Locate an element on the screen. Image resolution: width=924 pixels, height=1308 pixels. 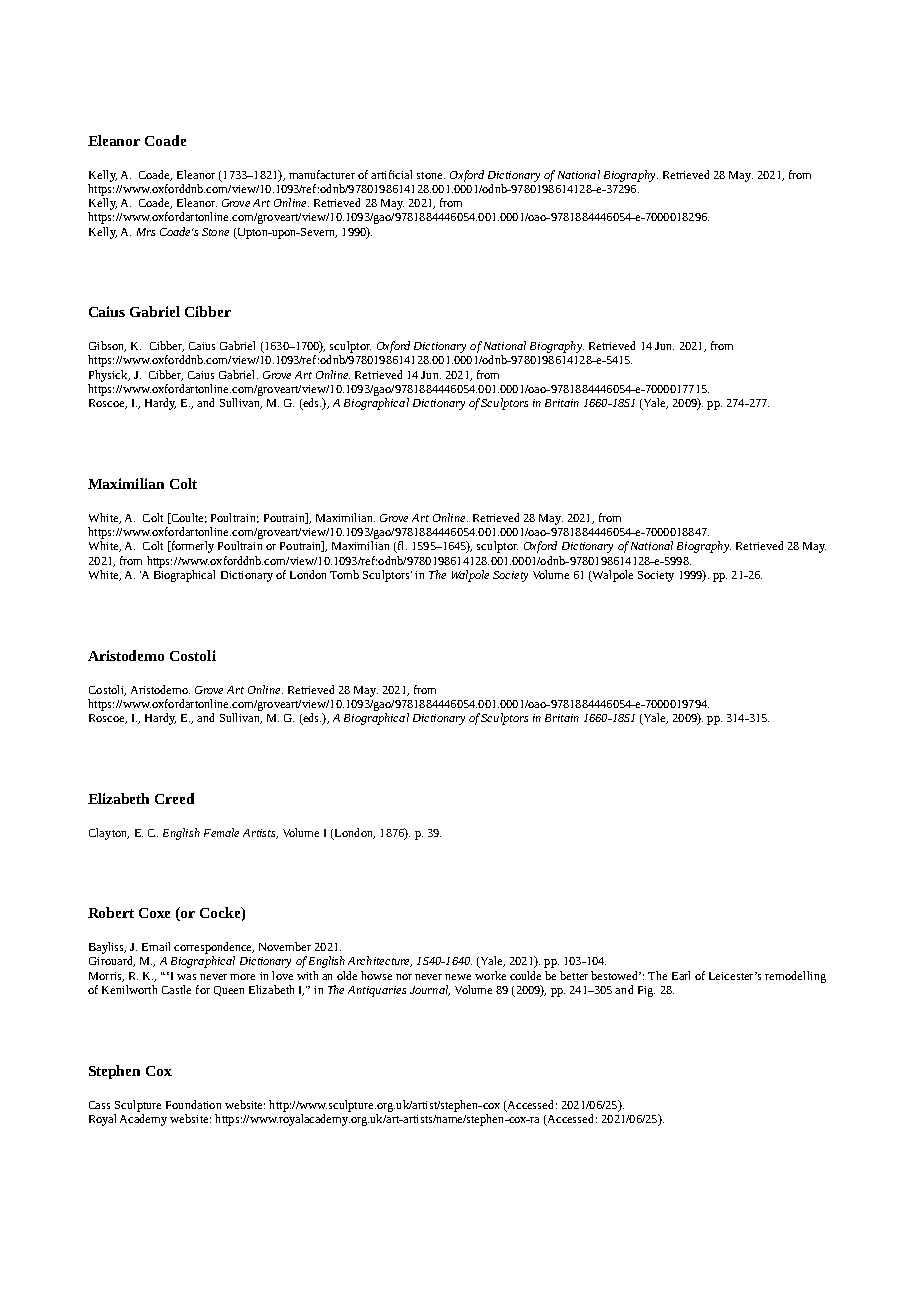
artificial is located at coordinates (391, 174).
